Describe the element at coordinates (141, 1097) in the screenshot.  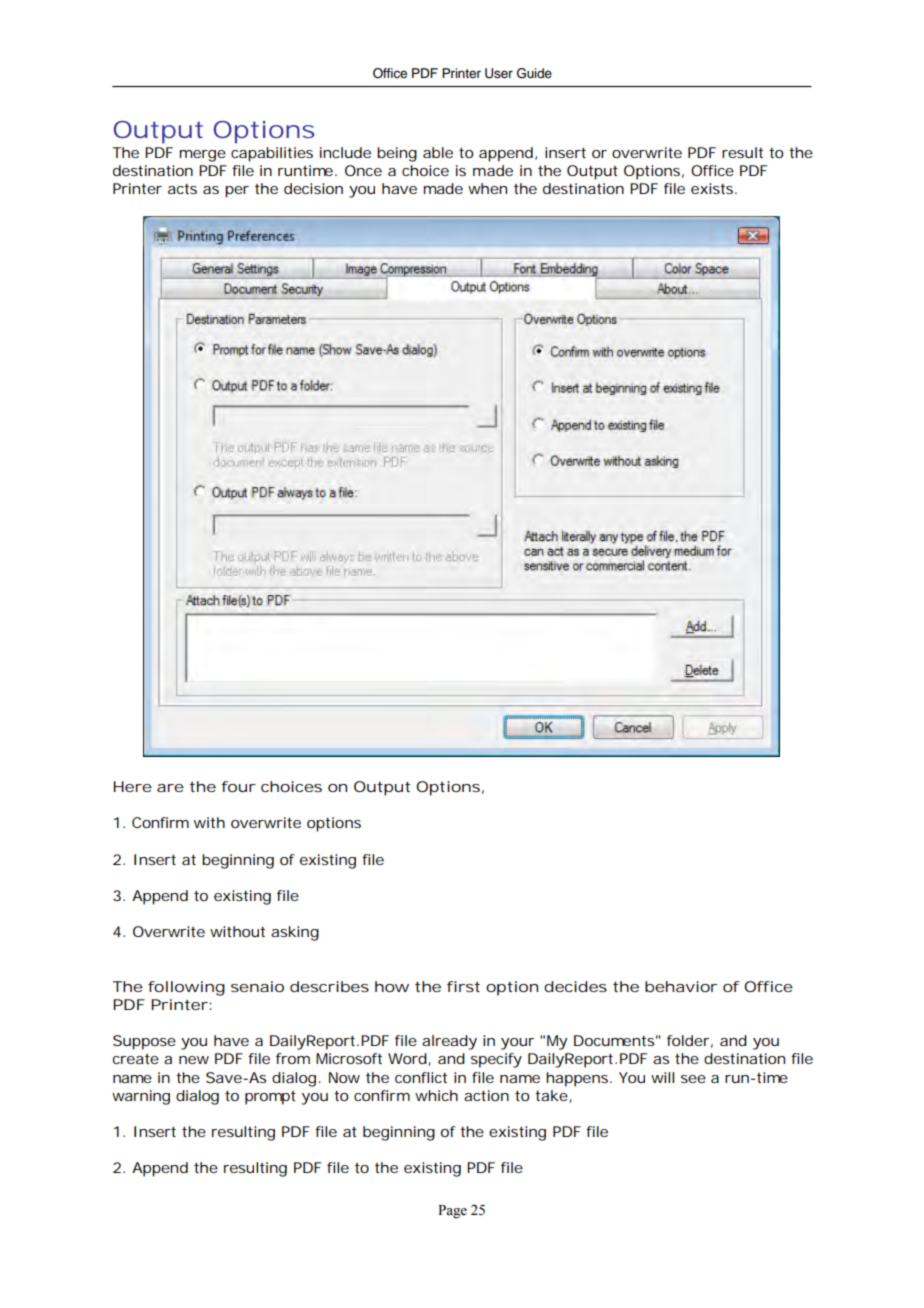
I see `warning` at that location.
